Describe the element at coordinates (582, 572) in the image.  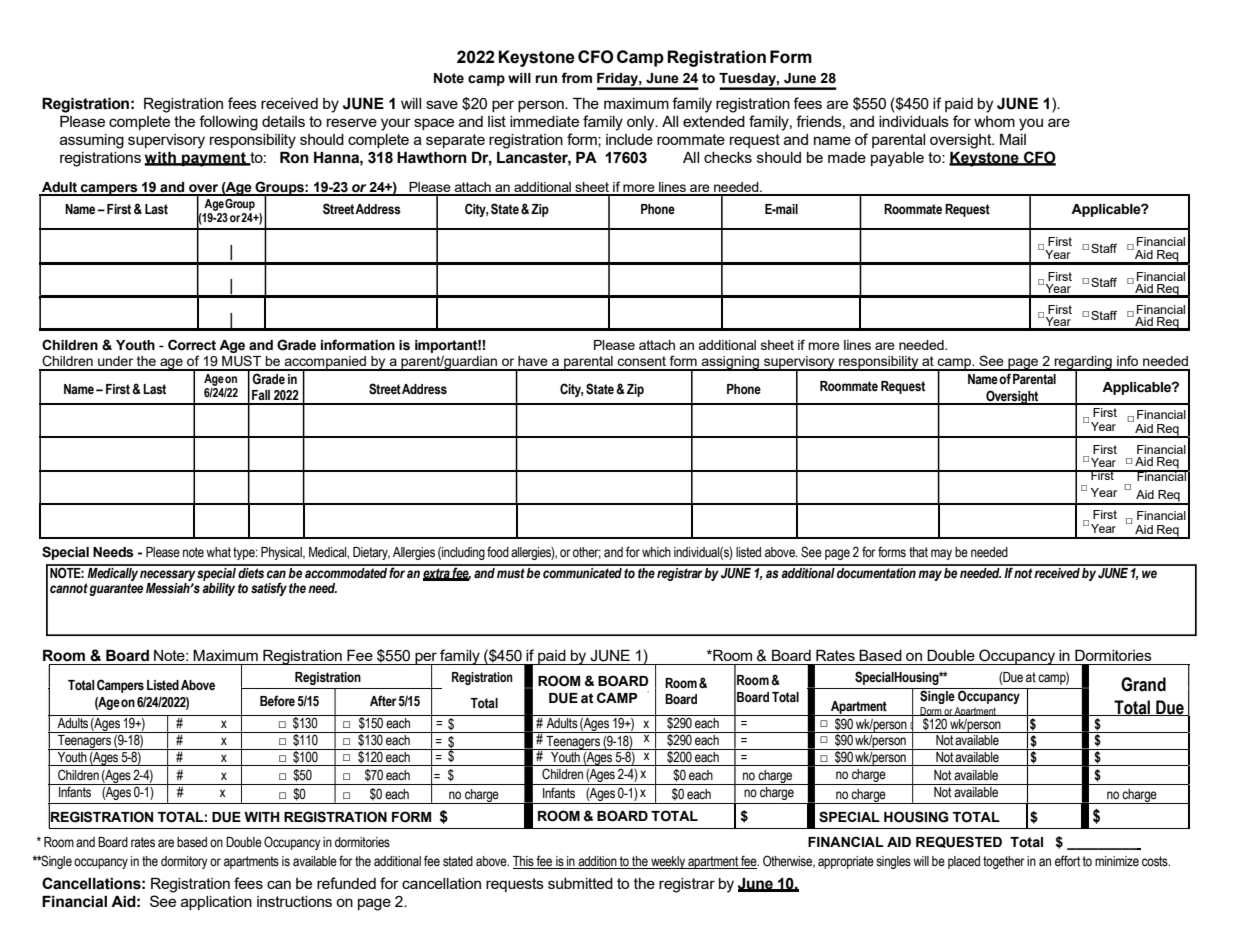
I see `communicated` at that location.
